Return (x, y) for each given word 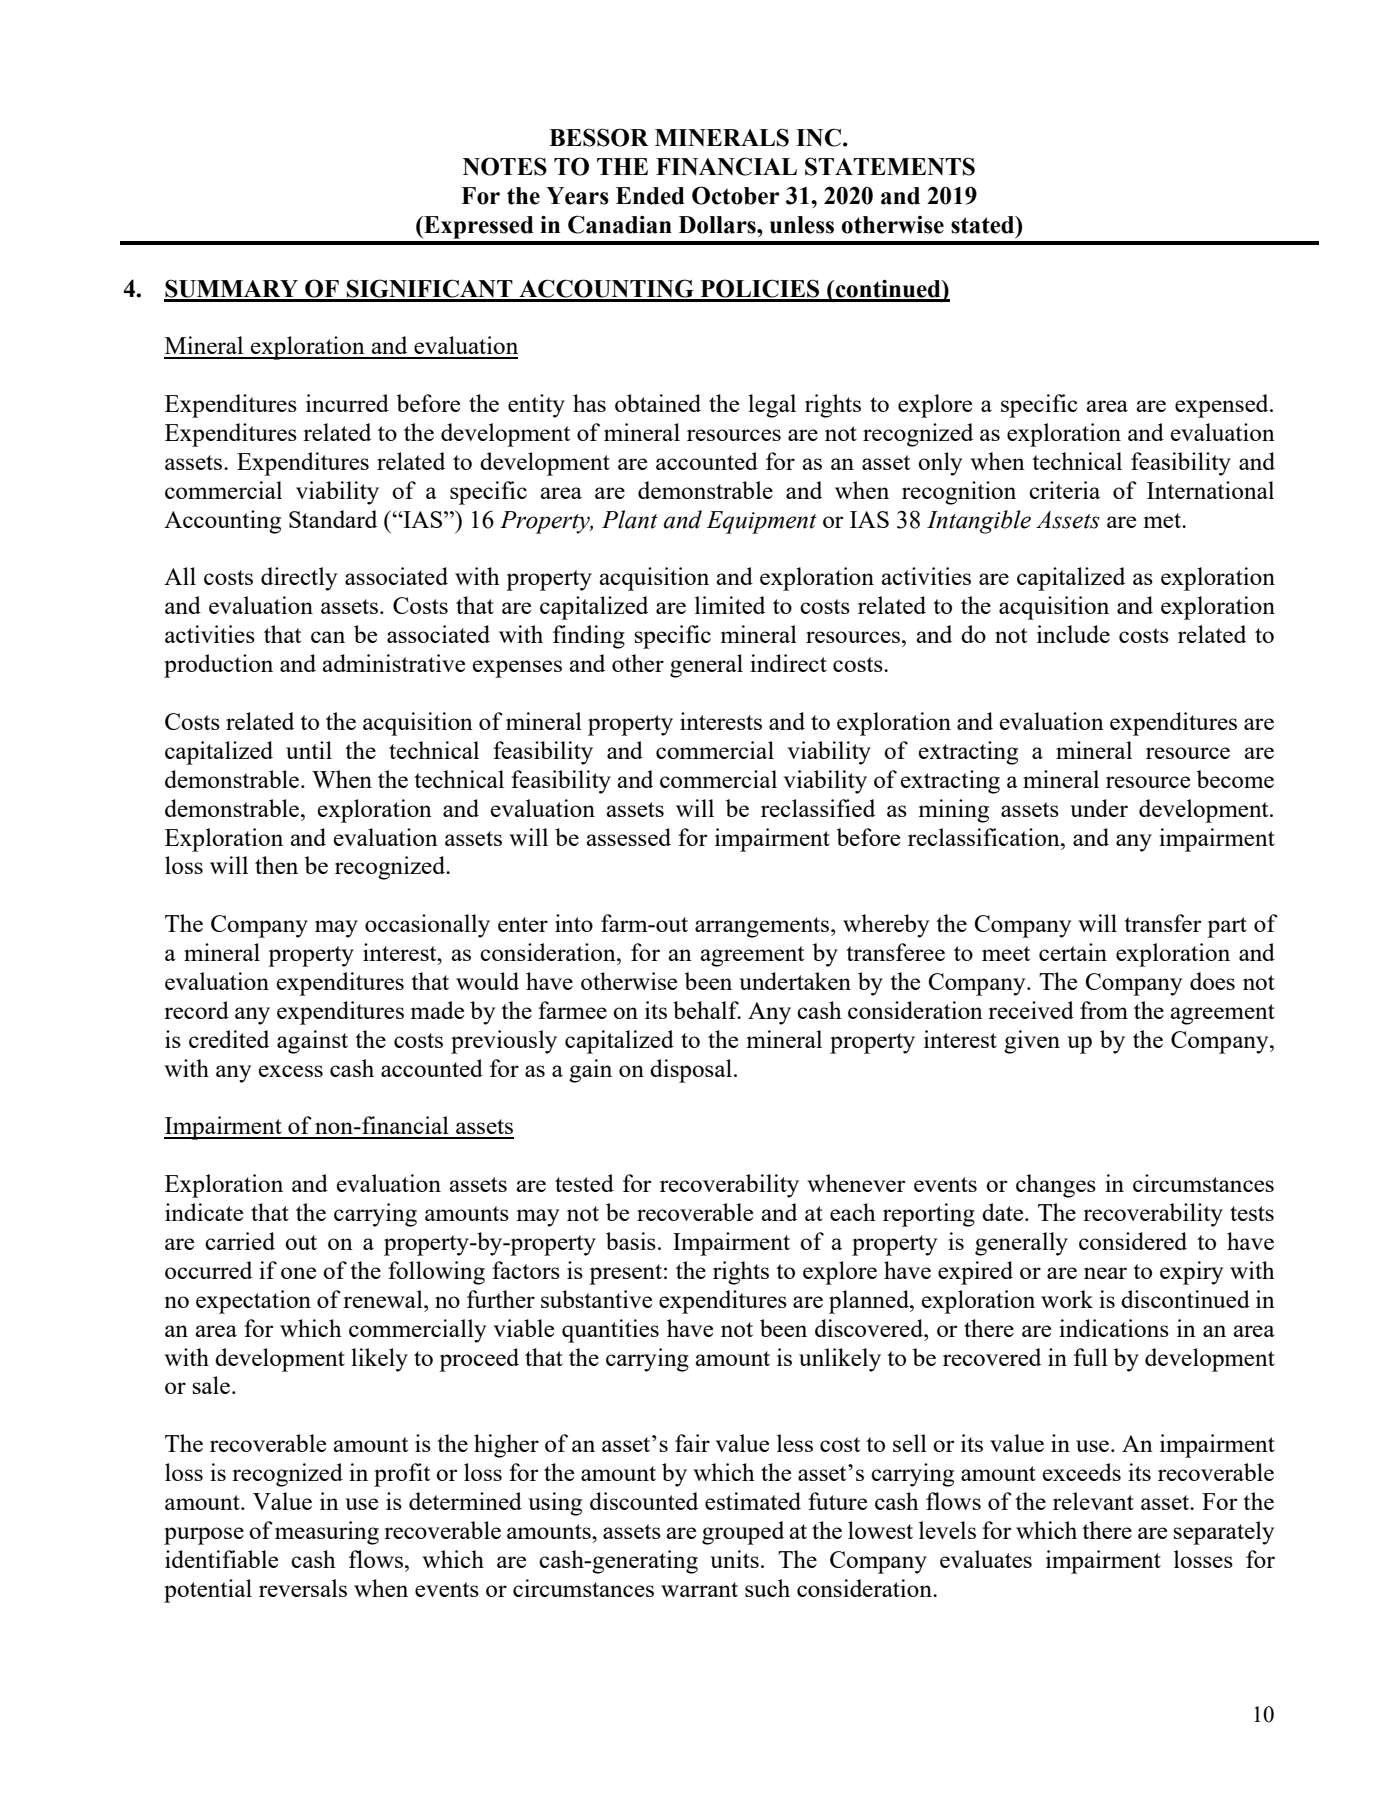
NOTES (505, 166)
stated (984, 225)
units (734, 1559)
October (735, 195)
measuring (327, 1533)
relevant (1093, 1501)
